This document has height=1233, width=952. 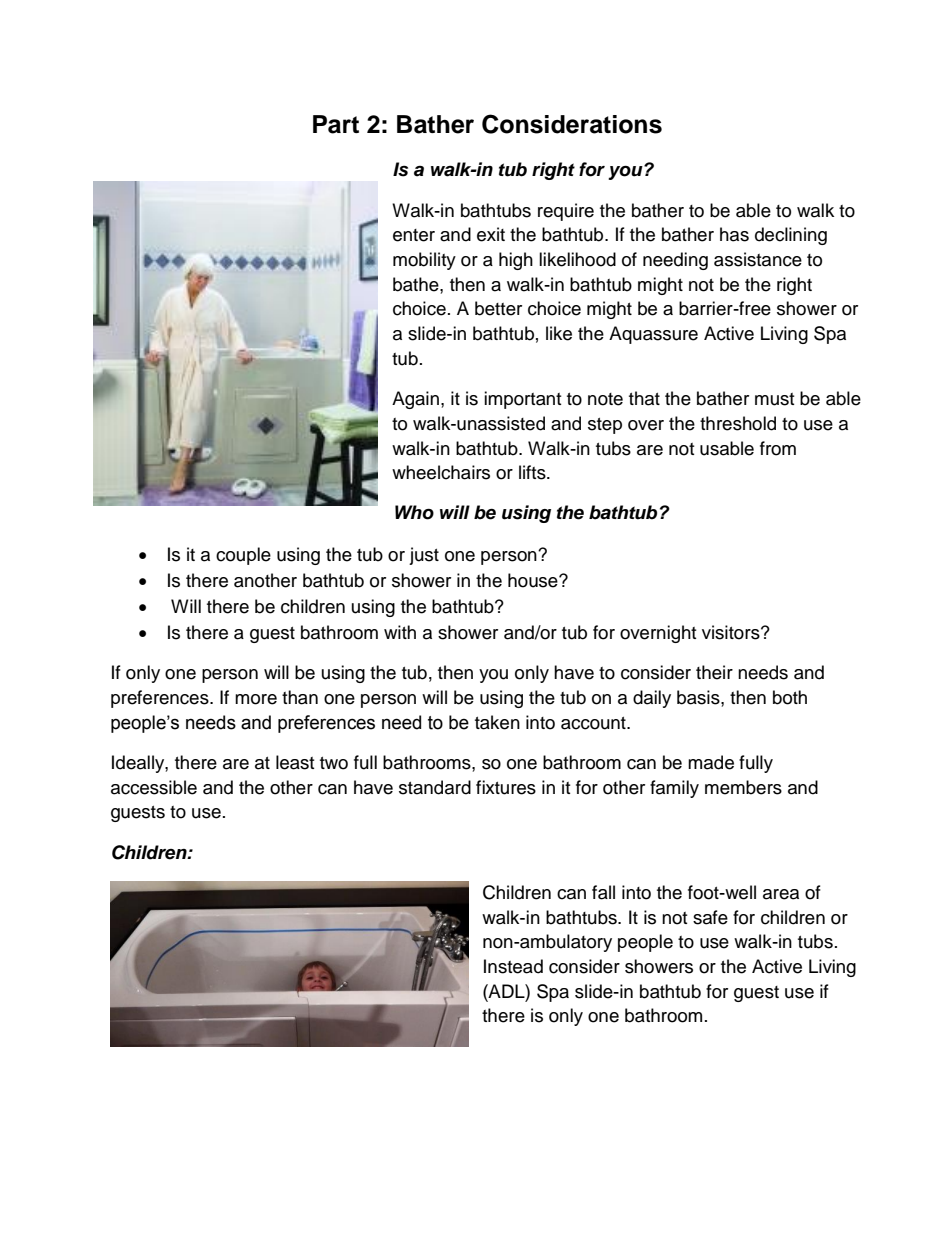 I want to click on has, so click(x=734, y=234).
